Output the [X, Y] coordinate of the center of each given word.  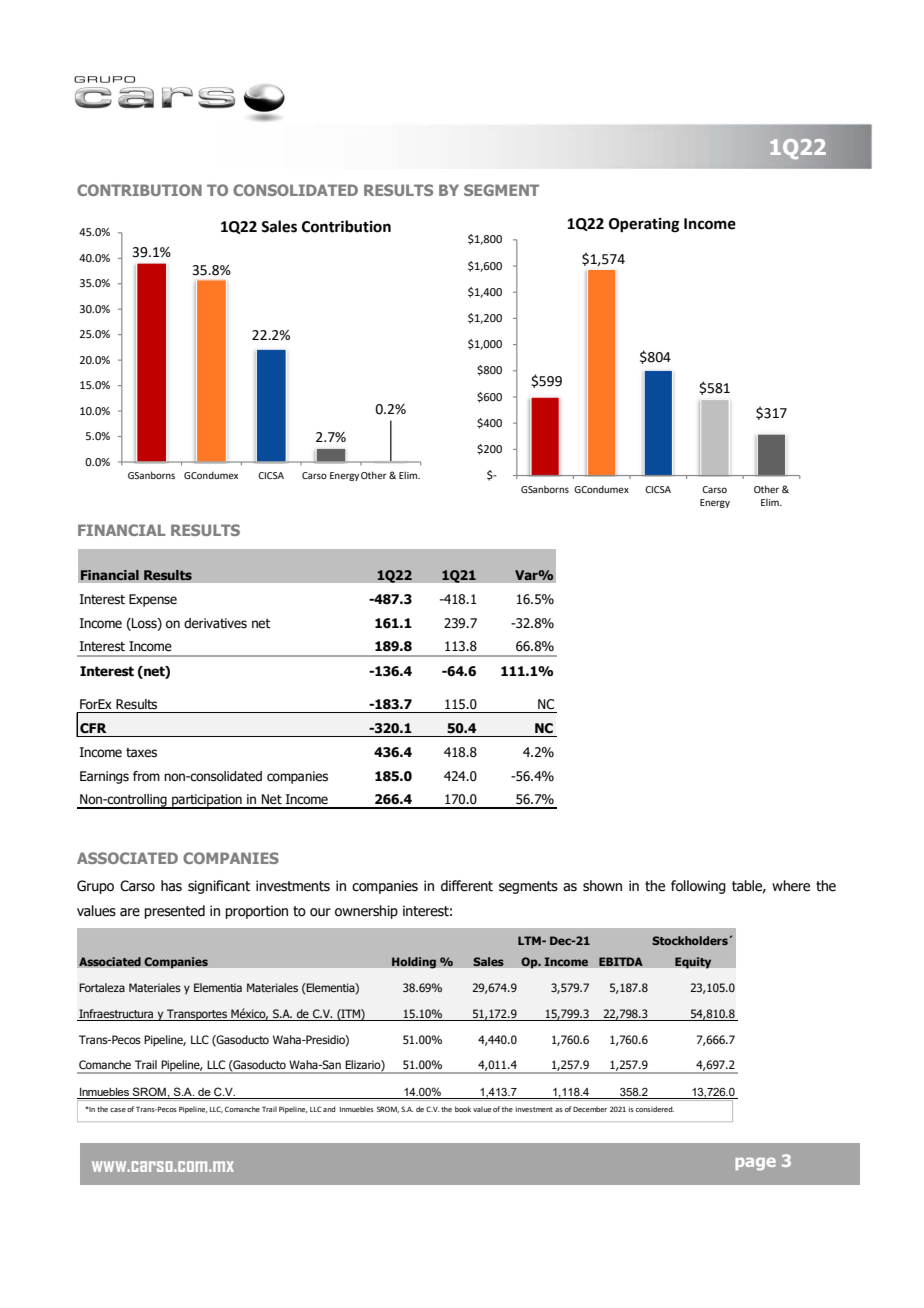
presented [174, 912]
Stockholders [691, 940]
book [463, 1109]
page [755, 1163]
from [146, 776]
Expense [153, 600]
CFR [93, 728]
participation [207, 801]
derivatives [215, 623]
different [467, 886]
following [698, 887]
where [791, 886]
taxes [141, 753]
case [118, 1110]
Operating [644, 225]
